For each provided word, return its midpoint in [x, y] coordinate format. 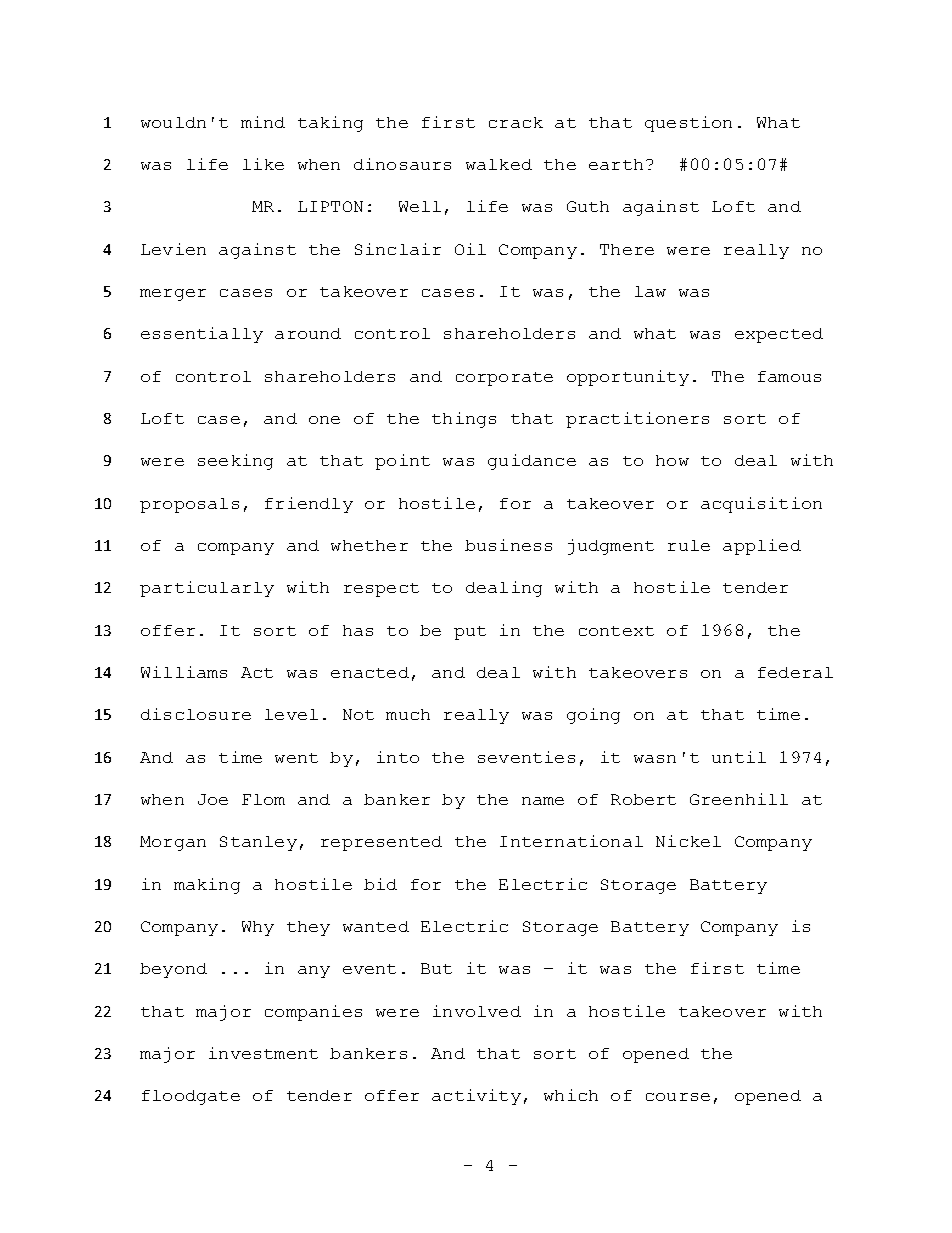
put [470, 633]
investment [263, 1053]
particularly [207, 589]
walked [499, 164]
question [688, 124]
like [263, 164]
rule [689, 545]
